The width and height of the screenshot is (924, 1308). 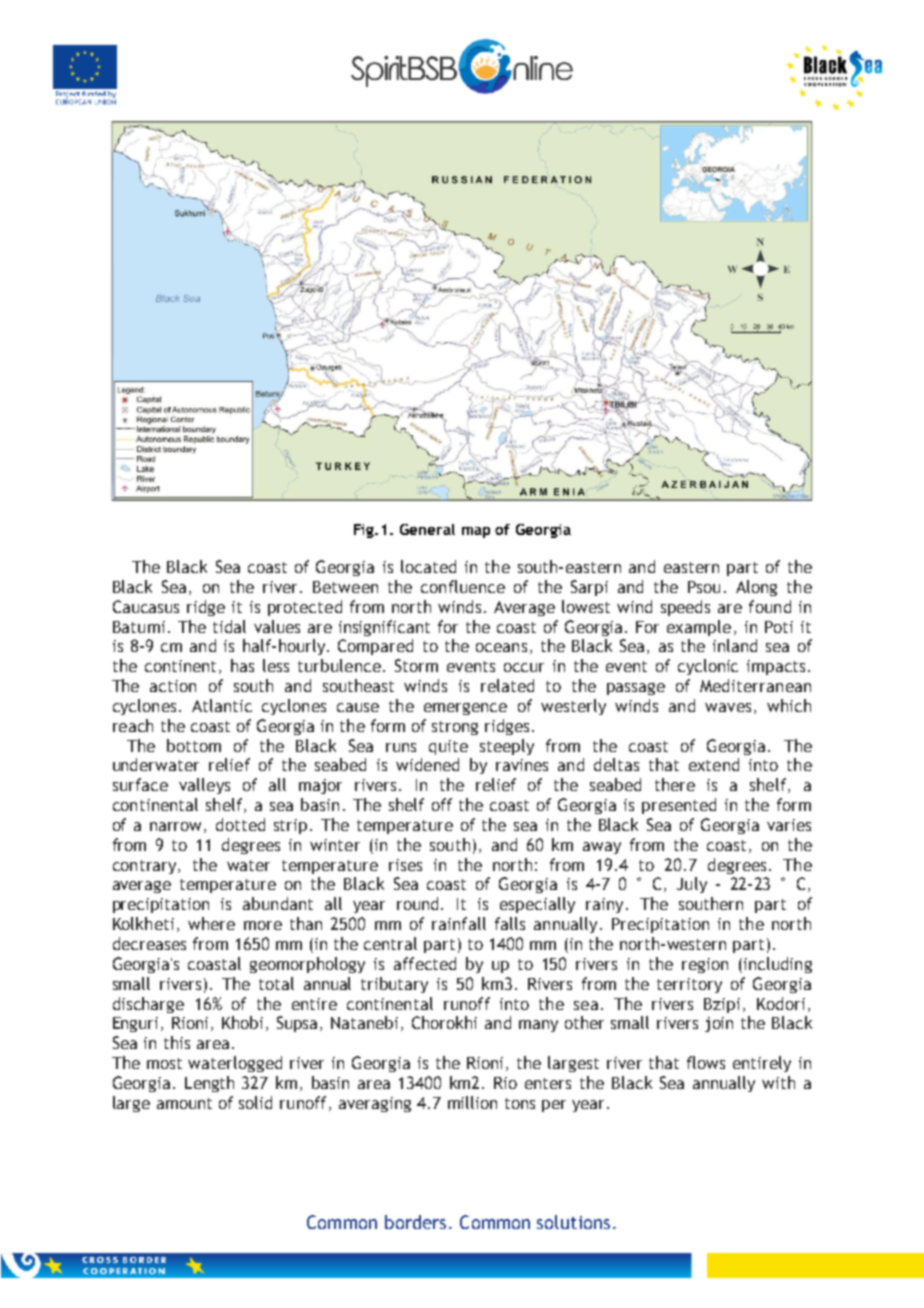 I want to click on emergence, so click(x=465, y=709).
